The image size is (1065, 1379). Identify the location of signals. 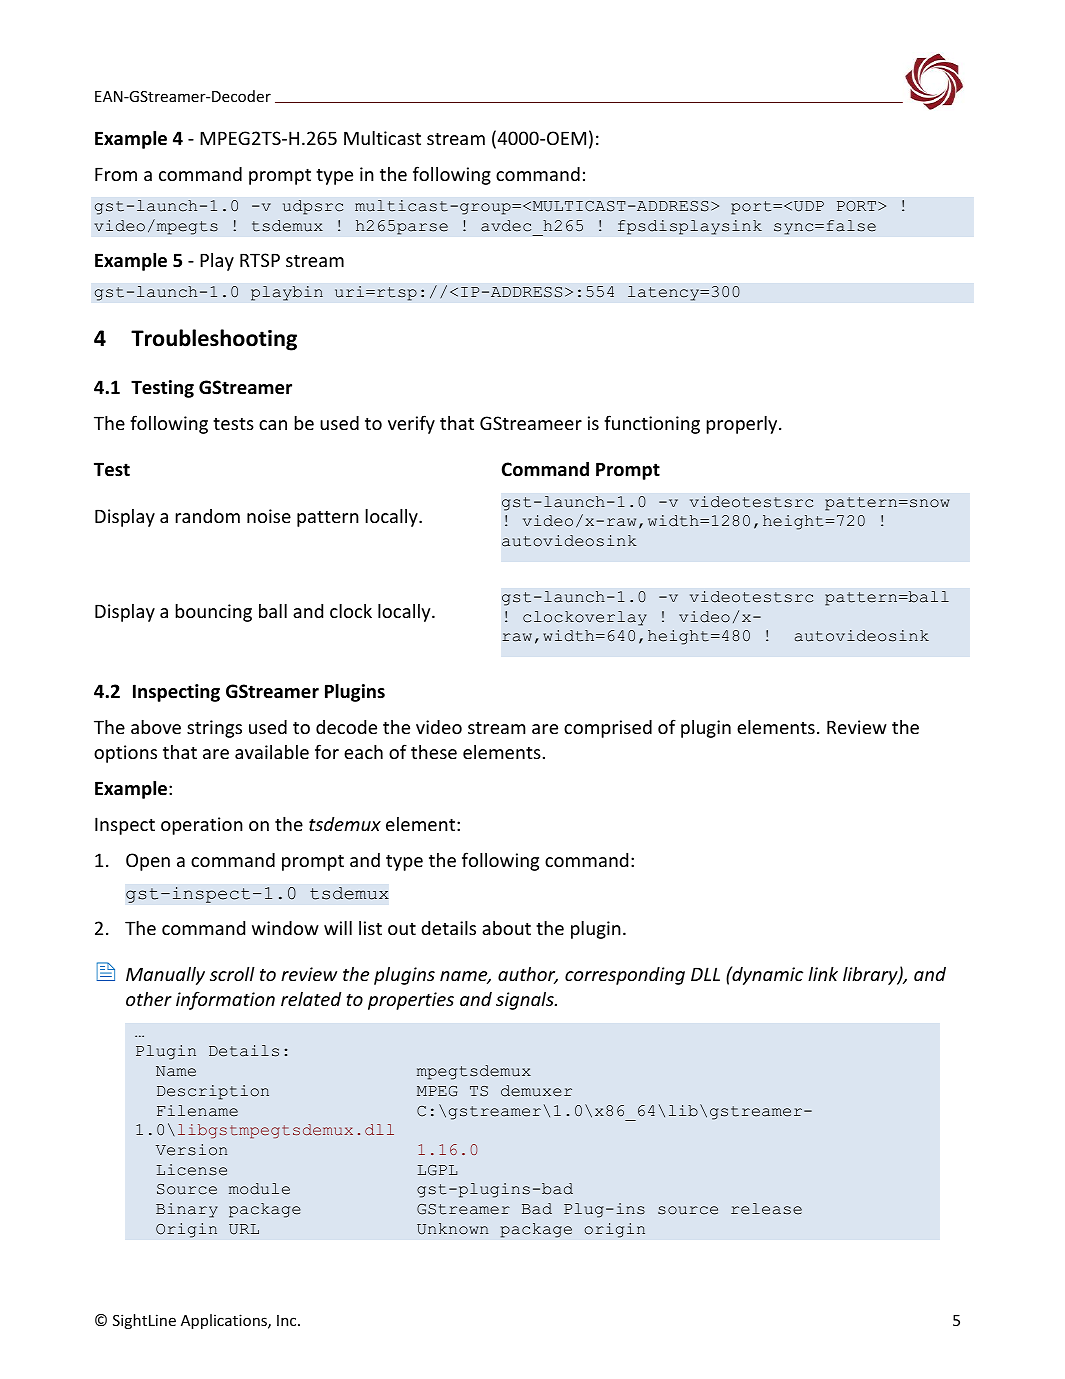
(526, 1001).
